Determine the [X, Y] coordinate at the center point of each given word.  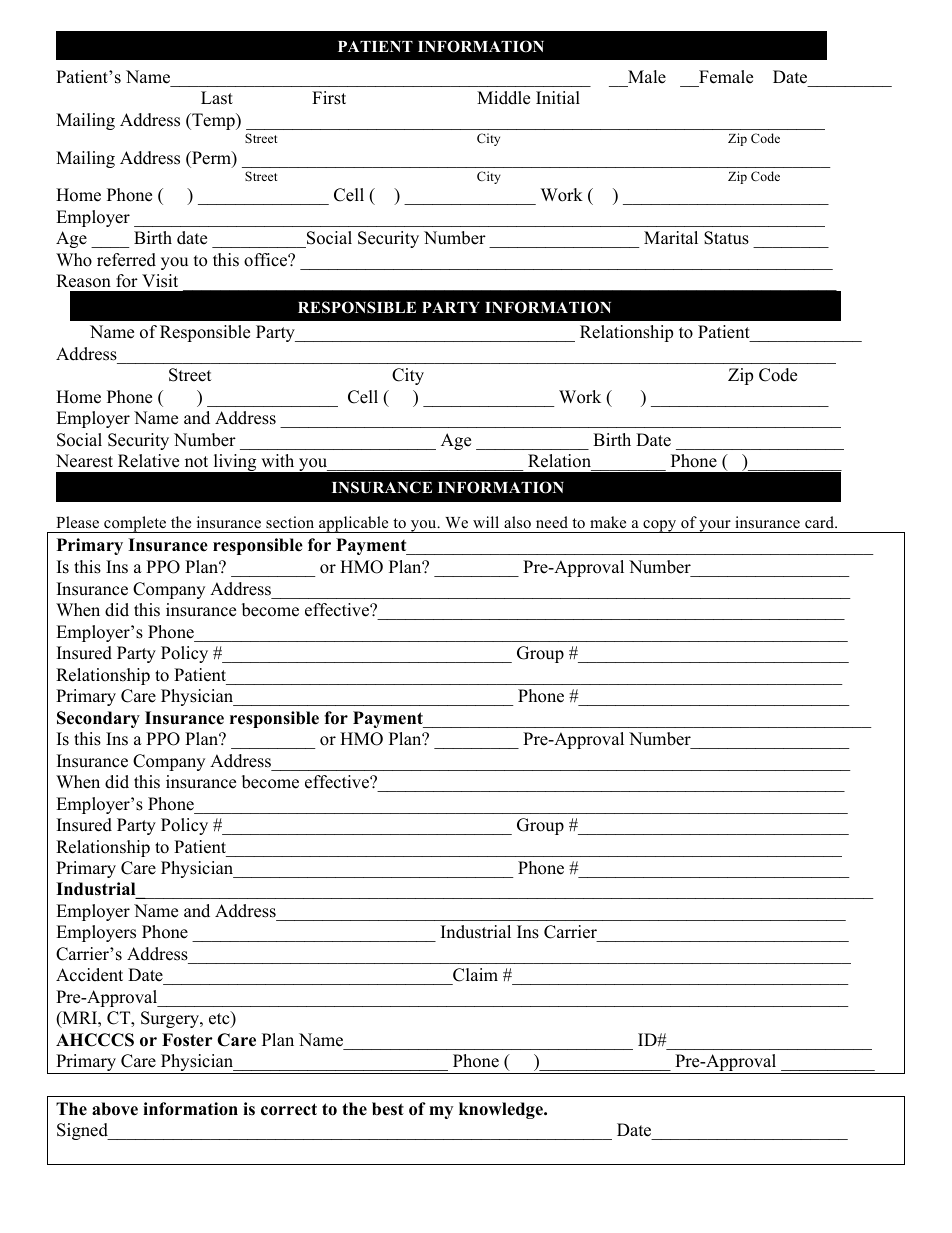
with [277, 460]
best [388, 1109]
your [715, 526]
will [486, 522]
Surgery [171, 1019]
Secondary [98, 719]
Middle [503, 98]
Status [726, 238]
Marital [671, 237]
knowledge [502, 1110]
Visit [160, 281]
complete [135, 524]
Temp [213, 121]
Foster [187, 1040]
